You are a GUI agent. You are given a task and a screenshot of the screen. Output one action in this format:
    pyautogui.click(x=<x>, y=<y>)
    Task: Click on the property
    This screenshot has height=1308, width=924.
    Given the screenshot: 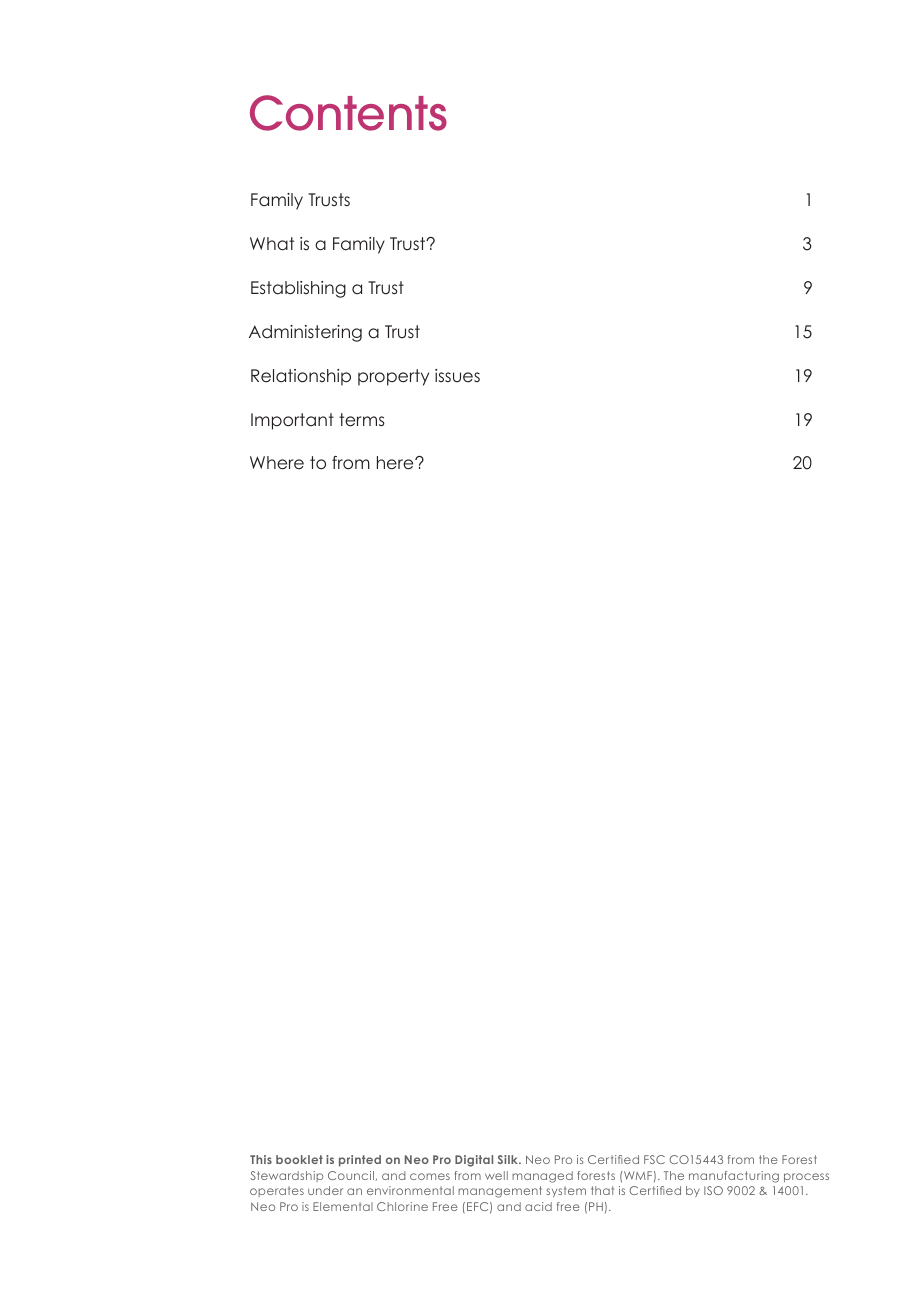 What is the action you would take?
    pyautogui.click(x=393, y=377)
